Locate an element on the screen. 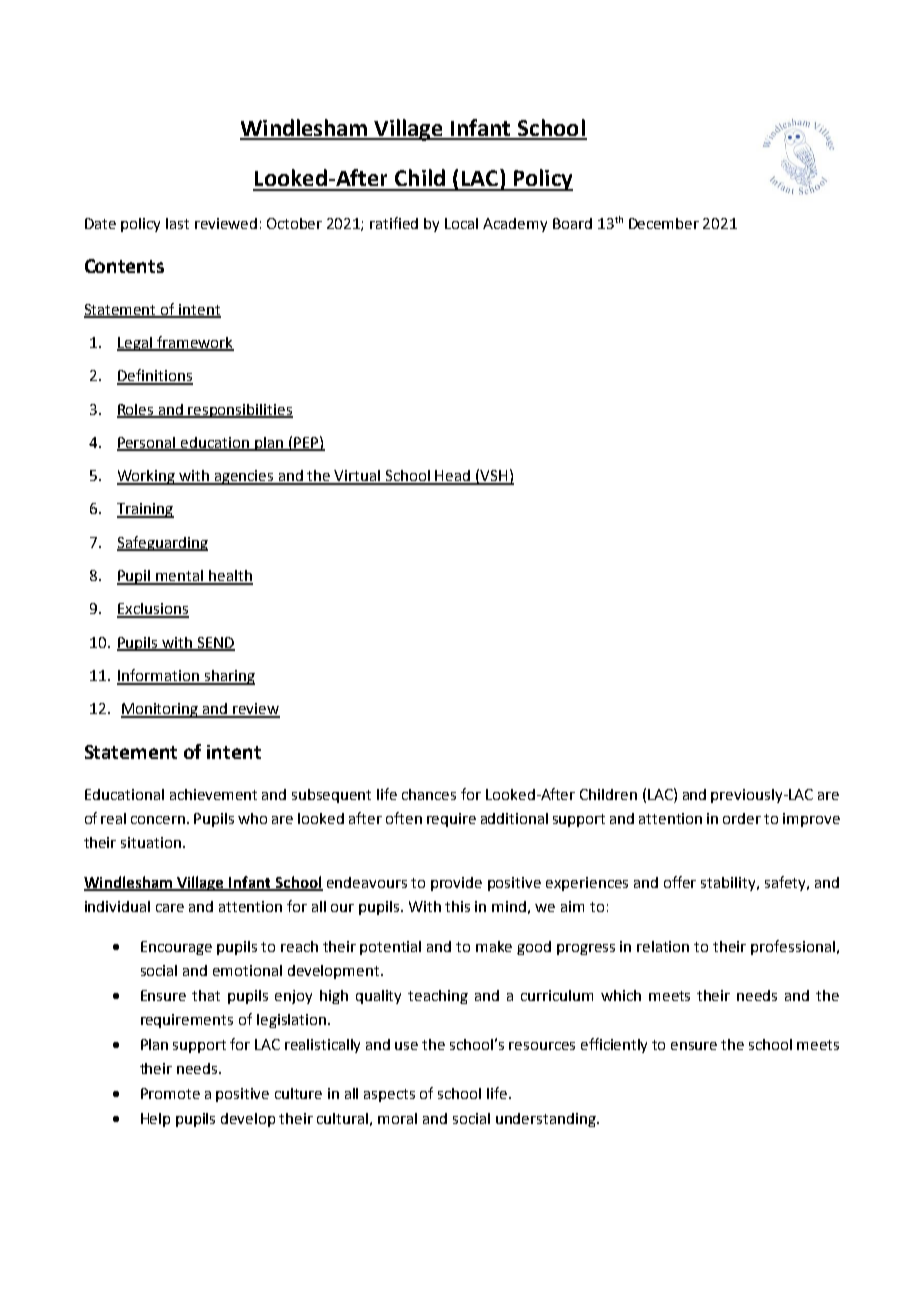 This screenshot has height=1308, width=924. aspects is located at coordinates (389, 1095).
